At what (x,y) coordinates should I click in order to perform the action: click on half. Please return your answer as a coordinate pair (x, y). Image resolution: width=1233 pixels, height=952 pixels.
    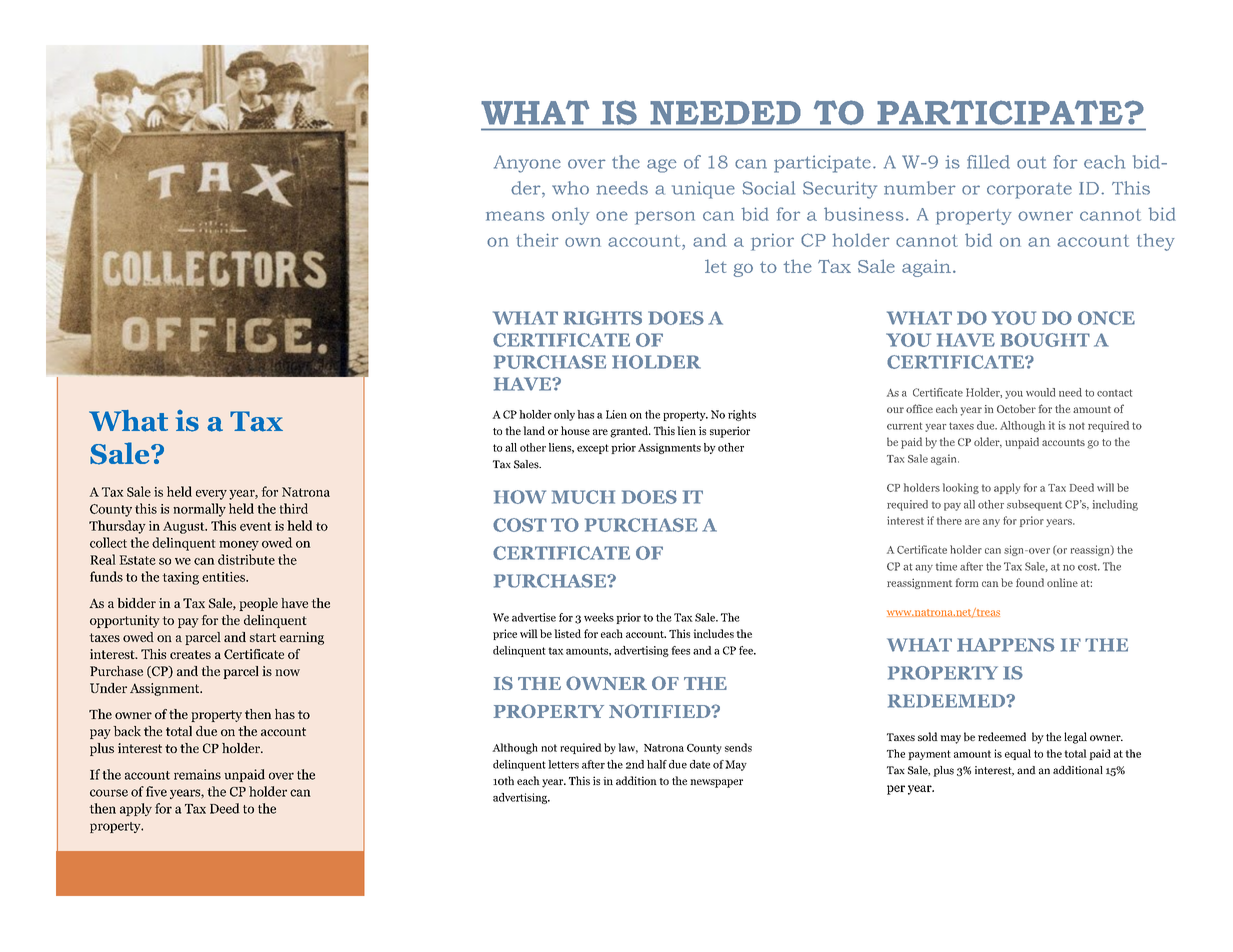
    Looking at the image, I should click on (657, 764).
